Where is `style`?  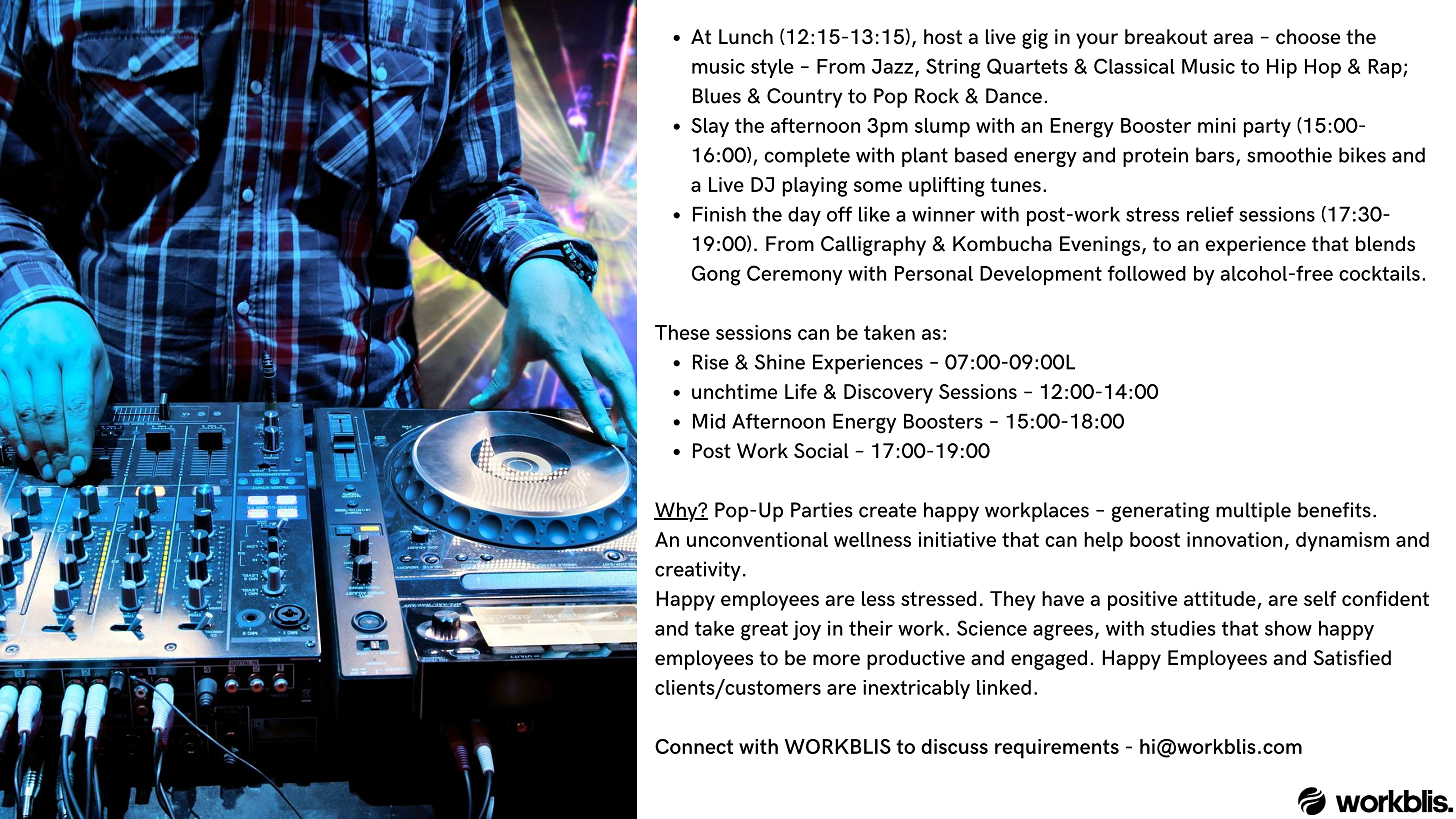 style is located at coordinates (772, 68).
